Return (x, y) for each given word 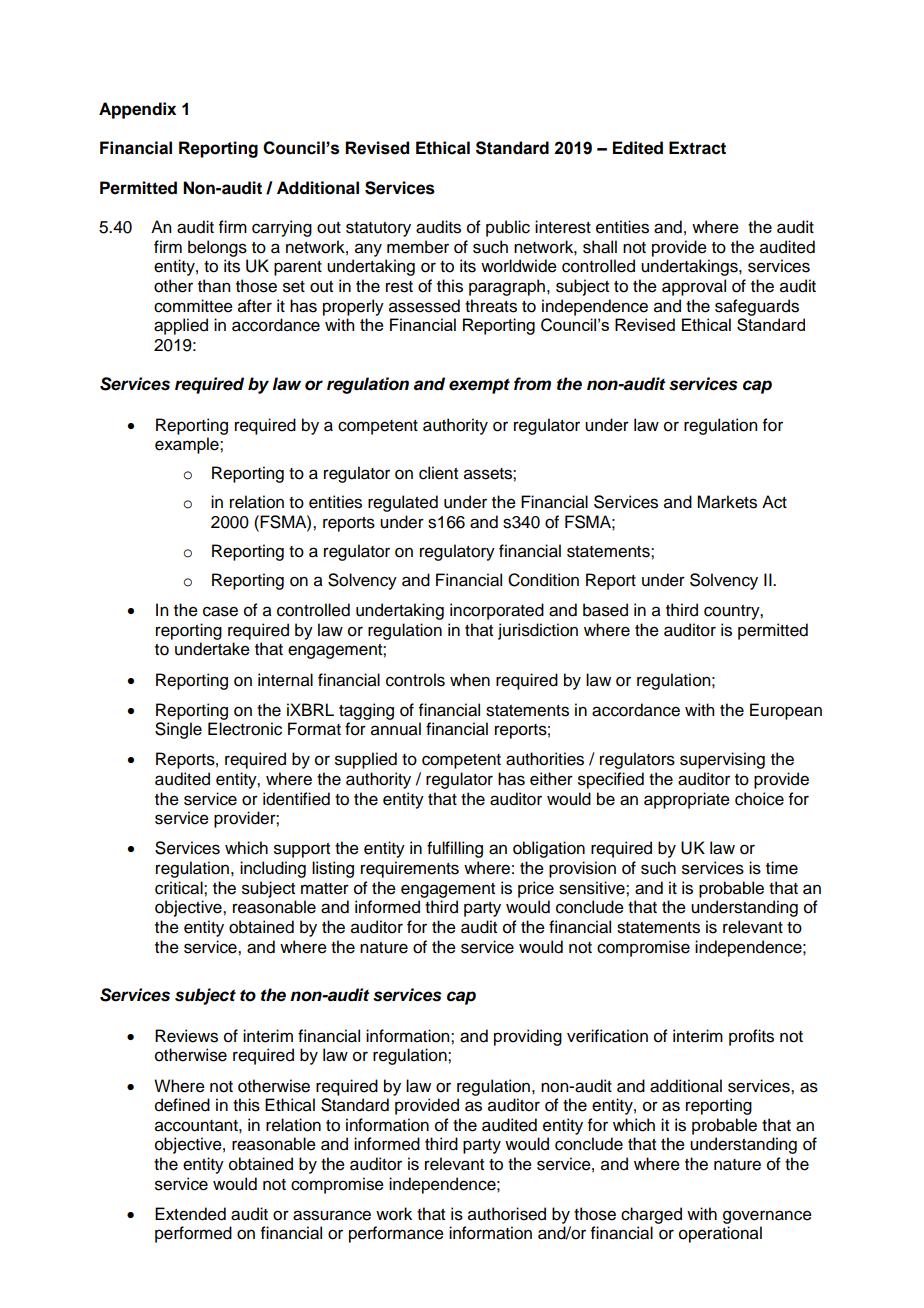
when (470, 680)
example (188, 445)
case (220, 611)
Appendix (137, 110)
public (508, 228)
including (273, 869)
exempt (479, 386)
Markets (727, 502)
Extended (190, 1214)
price (536, 889)
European (786, 711)
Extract (697, 148)
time (782, 868)
